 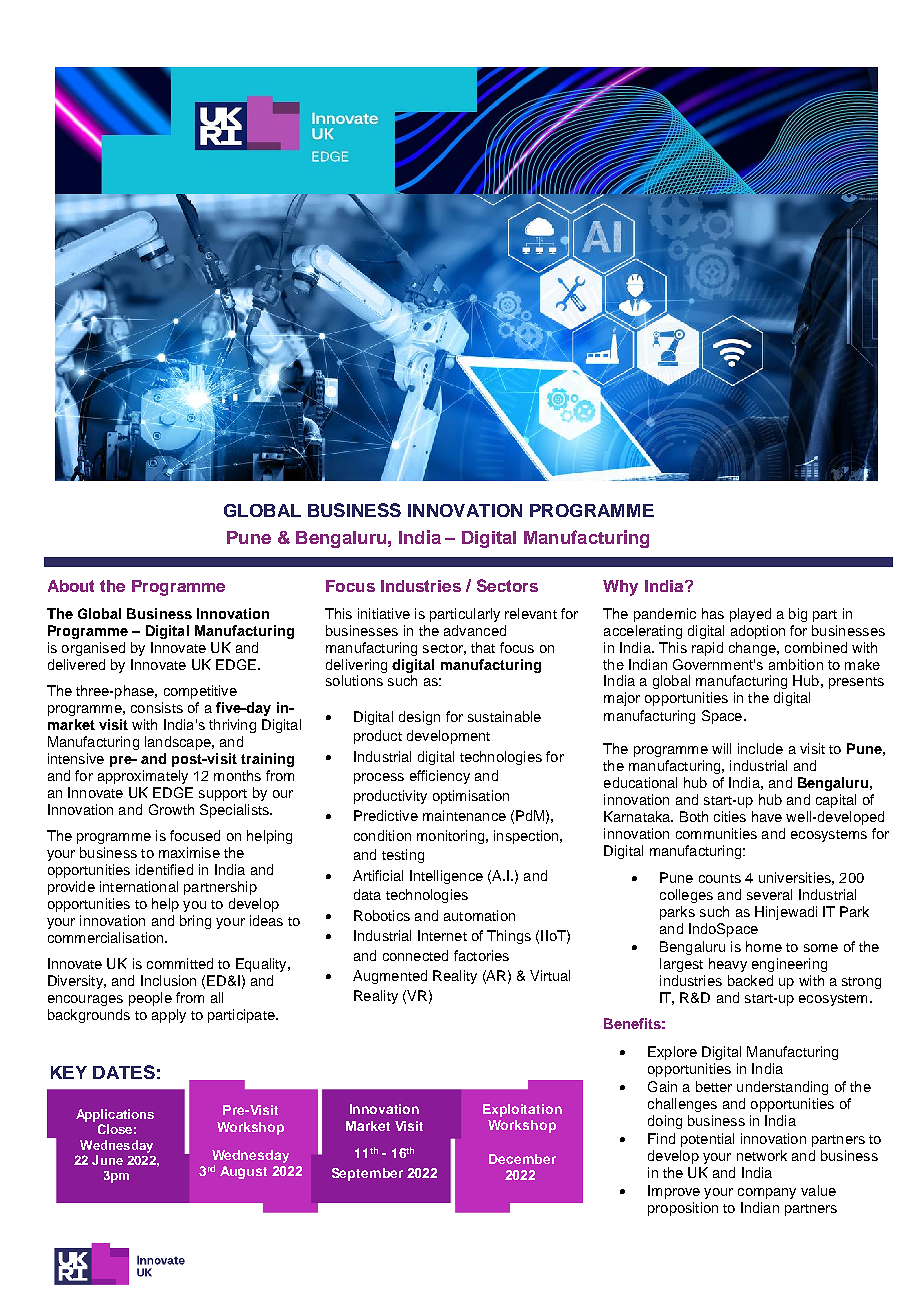 What do you see at coordinates (390, 977) in the document?
I see `Augmented` at bounding box center [390, 977].
